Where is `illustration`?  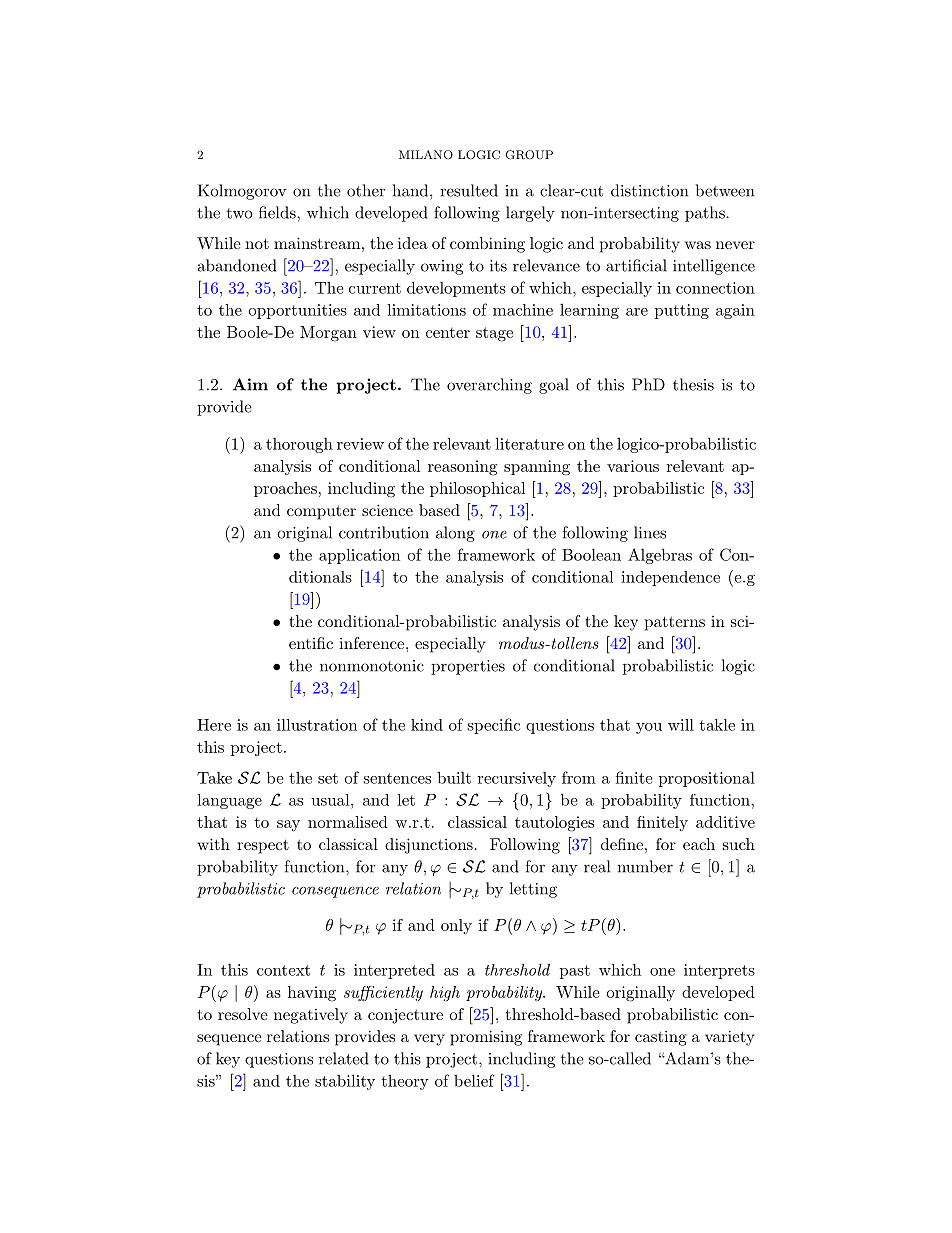 illustration is located at coordinates (317, 725).
